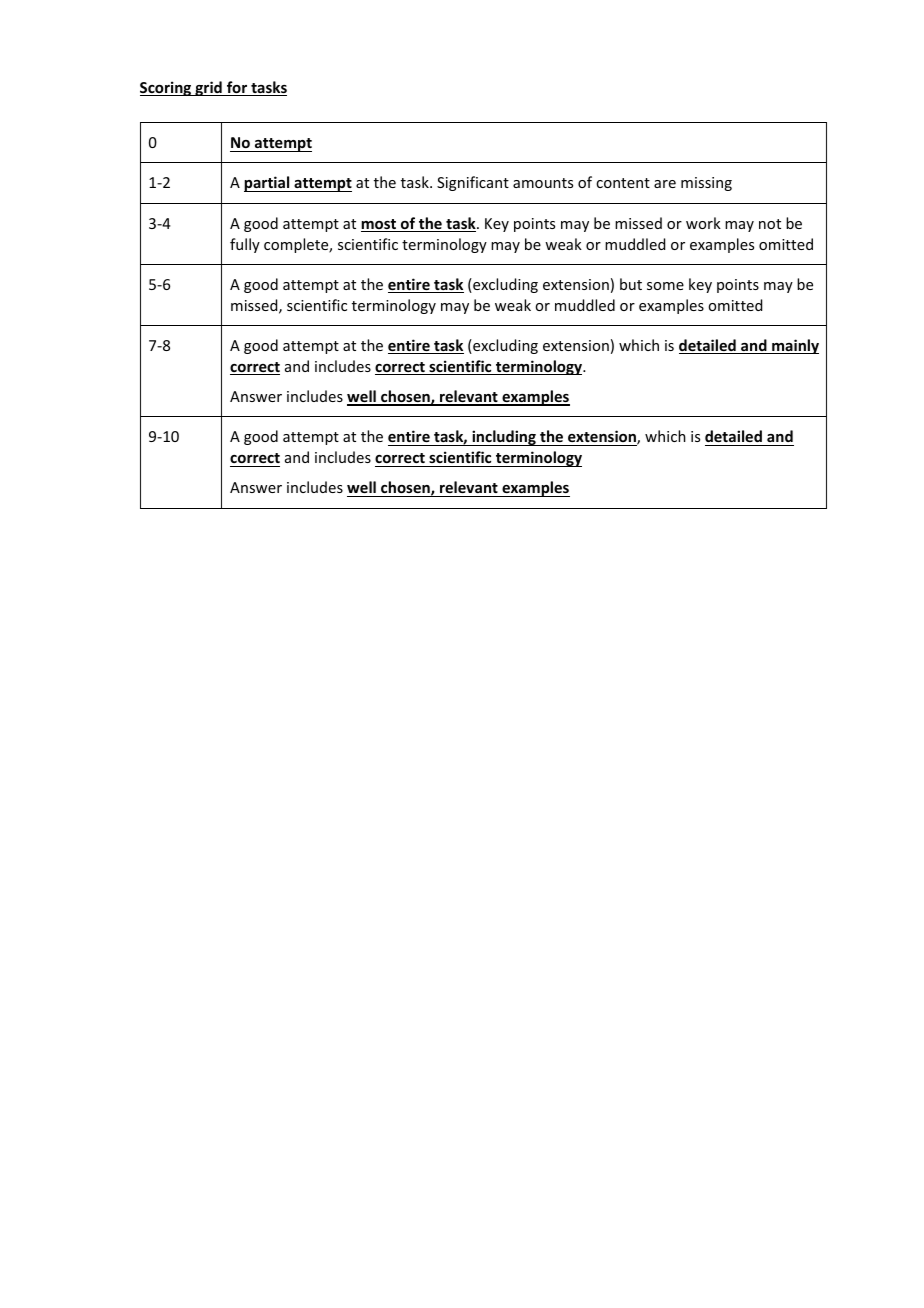 The image size is (924, 1308). Describe the element at coordinates (504, 438) in the screenshot. I see `including` at that location.
